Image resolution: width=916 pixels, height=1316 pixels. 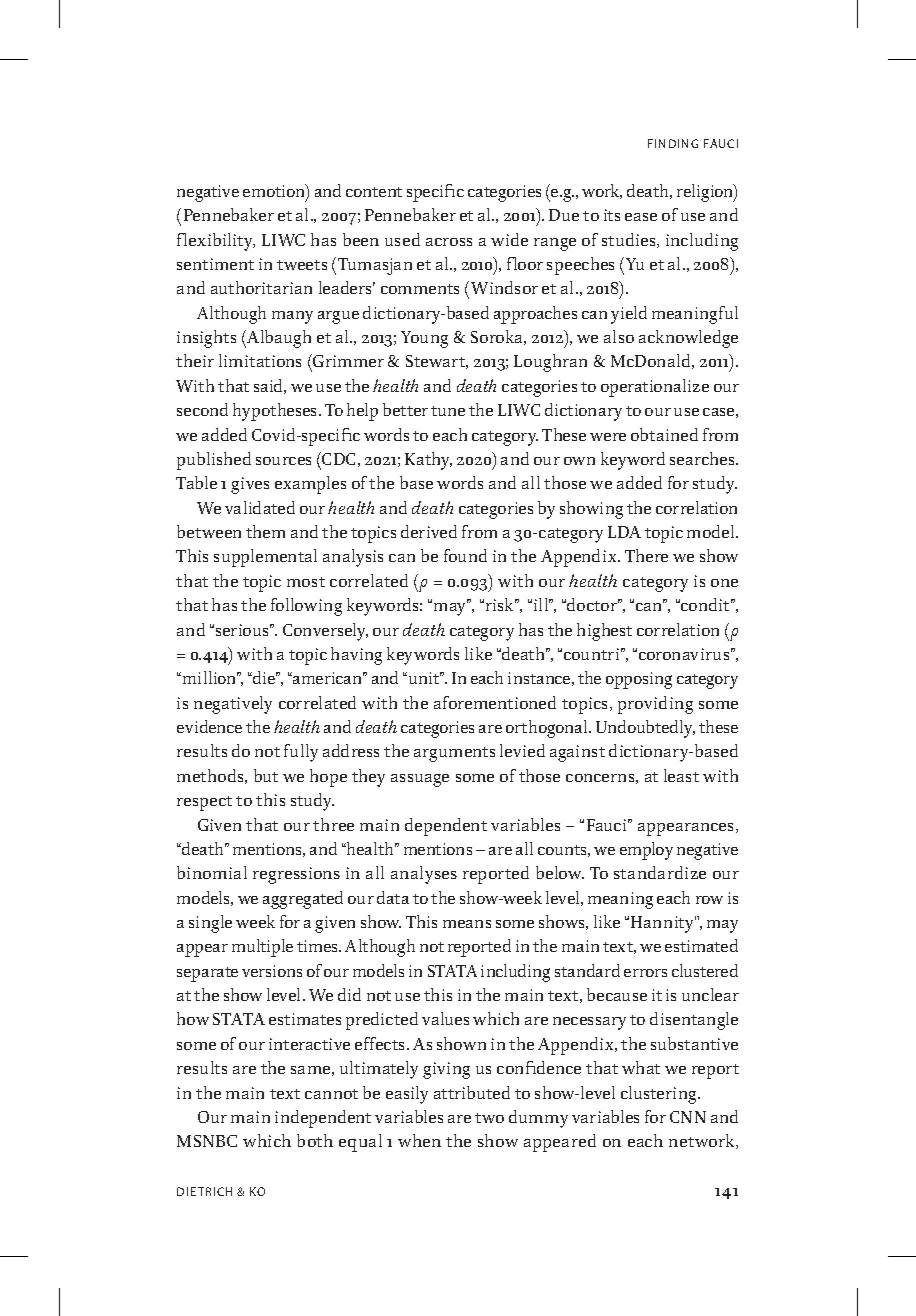 I want to click on LDA, so click(x=624, y=532).
